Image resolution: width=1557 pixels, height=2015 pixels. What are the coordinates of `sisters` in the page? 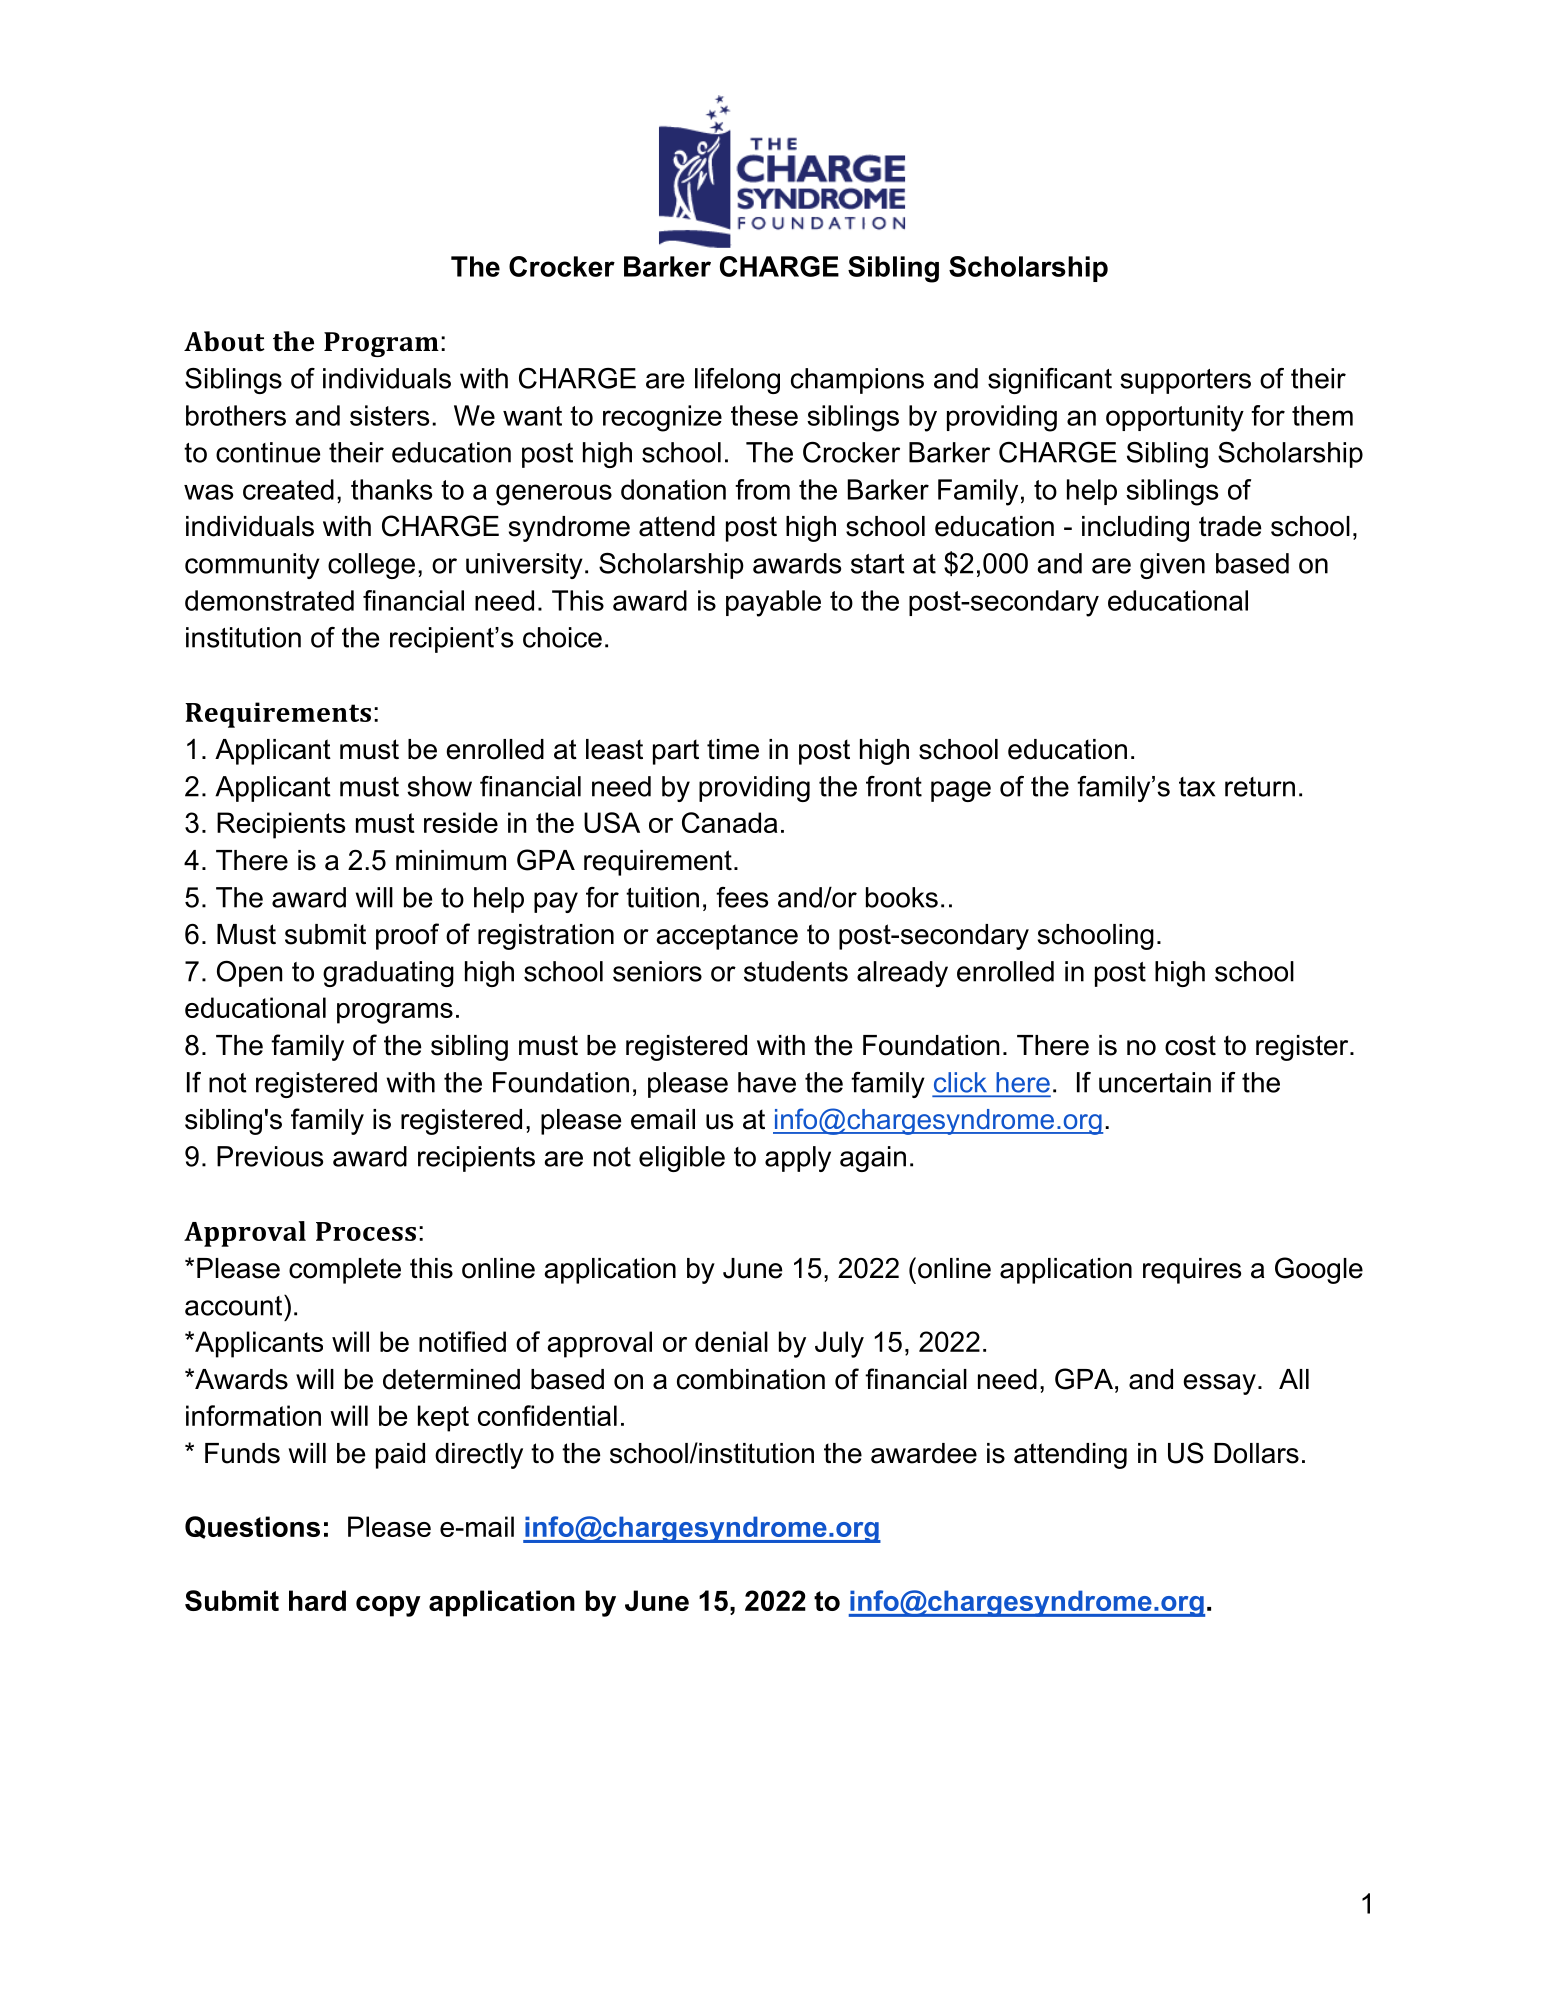 It's located at (389, 415).
